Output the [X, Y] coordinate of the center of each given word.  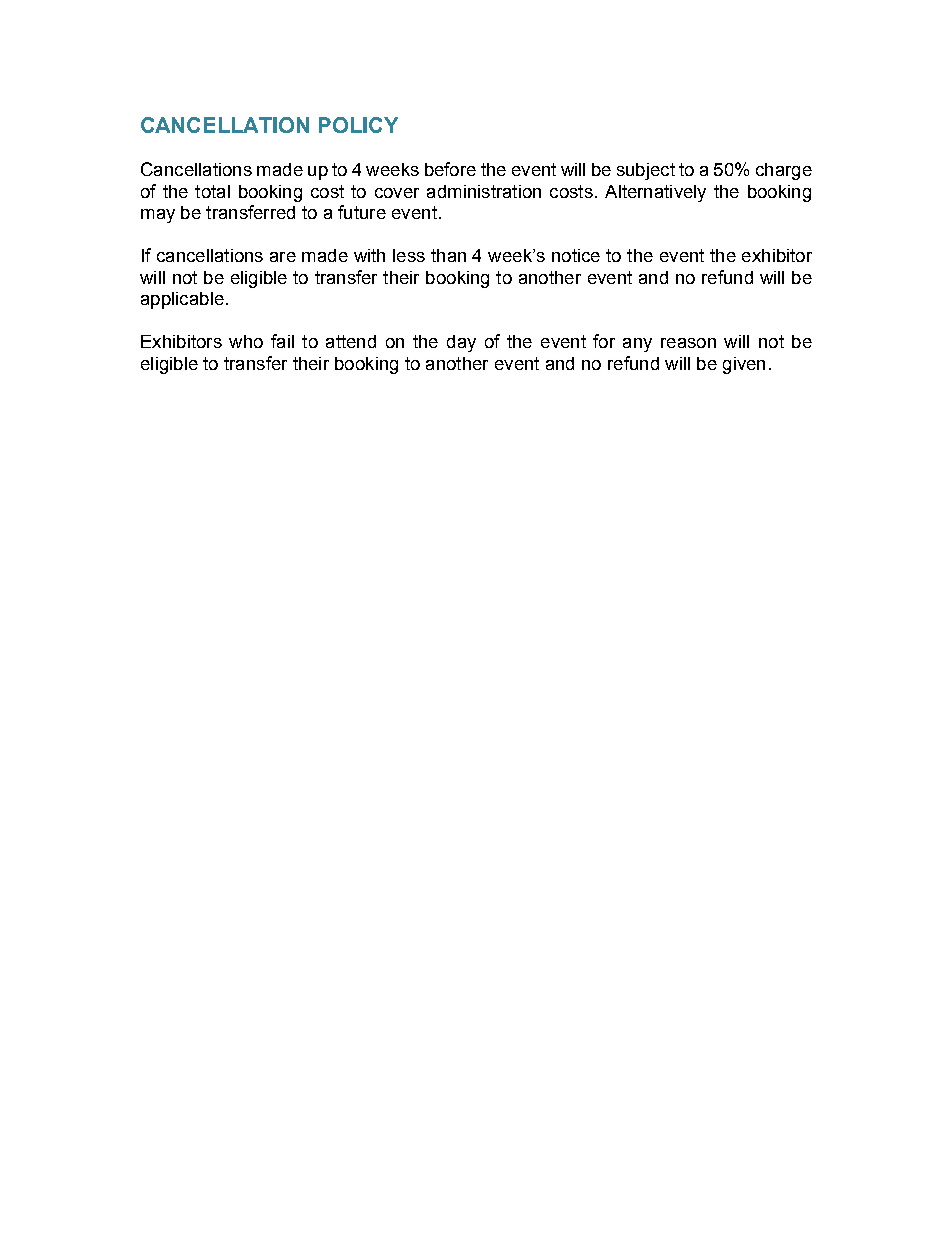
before [450, 169]
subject [646, 171]
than [448, 255]
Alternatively [655, 193]
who [246, 341]
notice [576, 255]
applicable [182, 300]
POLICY [358, 125]
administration [484, 191]
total [212, 191]
